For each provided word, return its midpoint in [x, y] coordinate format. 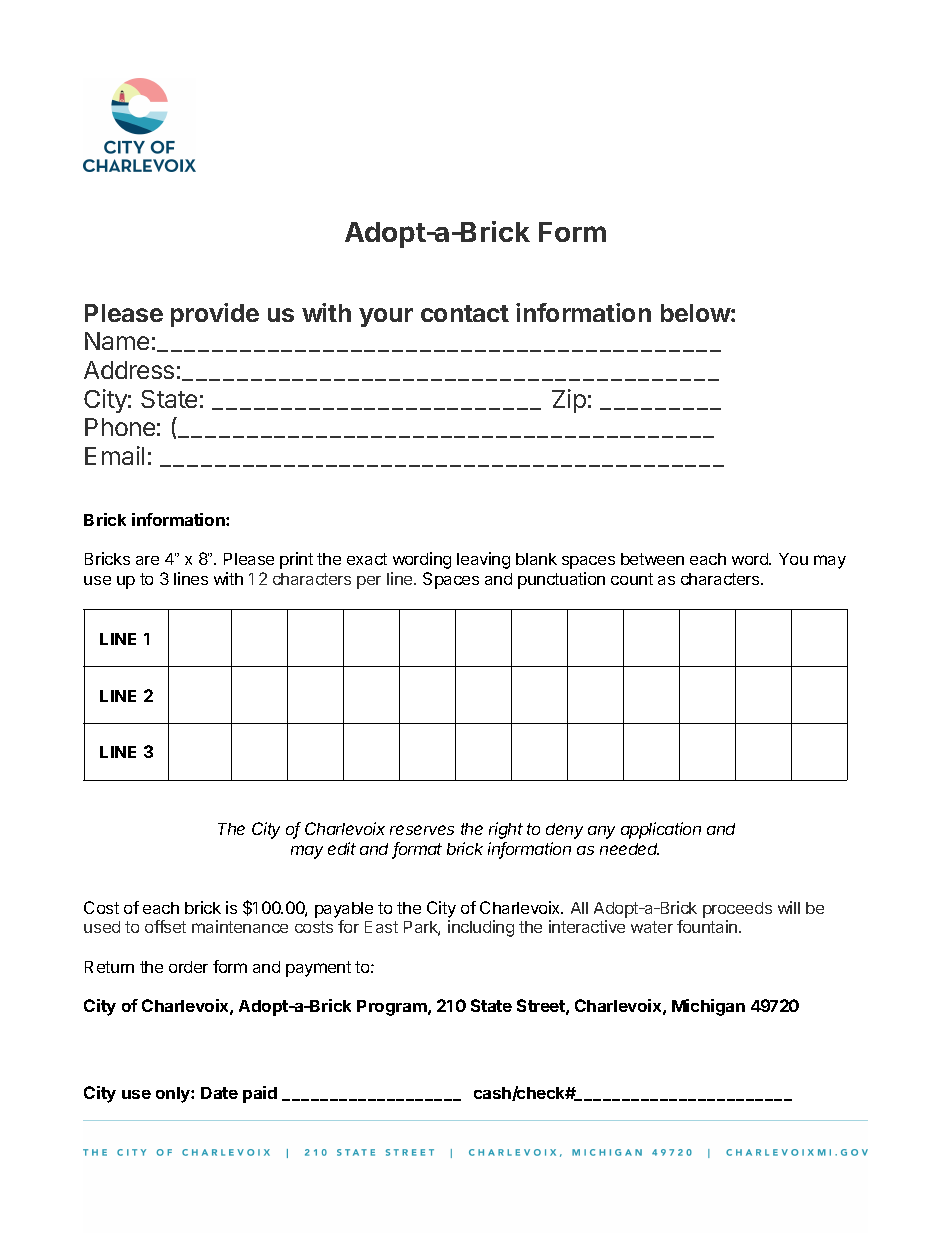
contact [465, 313]
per [369, 582]
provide [215, 315]
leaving [483, 560]
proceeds [737, 910]
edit [342, 848]
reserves [422, 830]
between [652, 559]
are [147, 560]
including [481, 928]
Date [219, 1093]
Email [114, 455]
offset [165, 926]
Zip [569, 401]
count [632, 579]
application [661, 830]
